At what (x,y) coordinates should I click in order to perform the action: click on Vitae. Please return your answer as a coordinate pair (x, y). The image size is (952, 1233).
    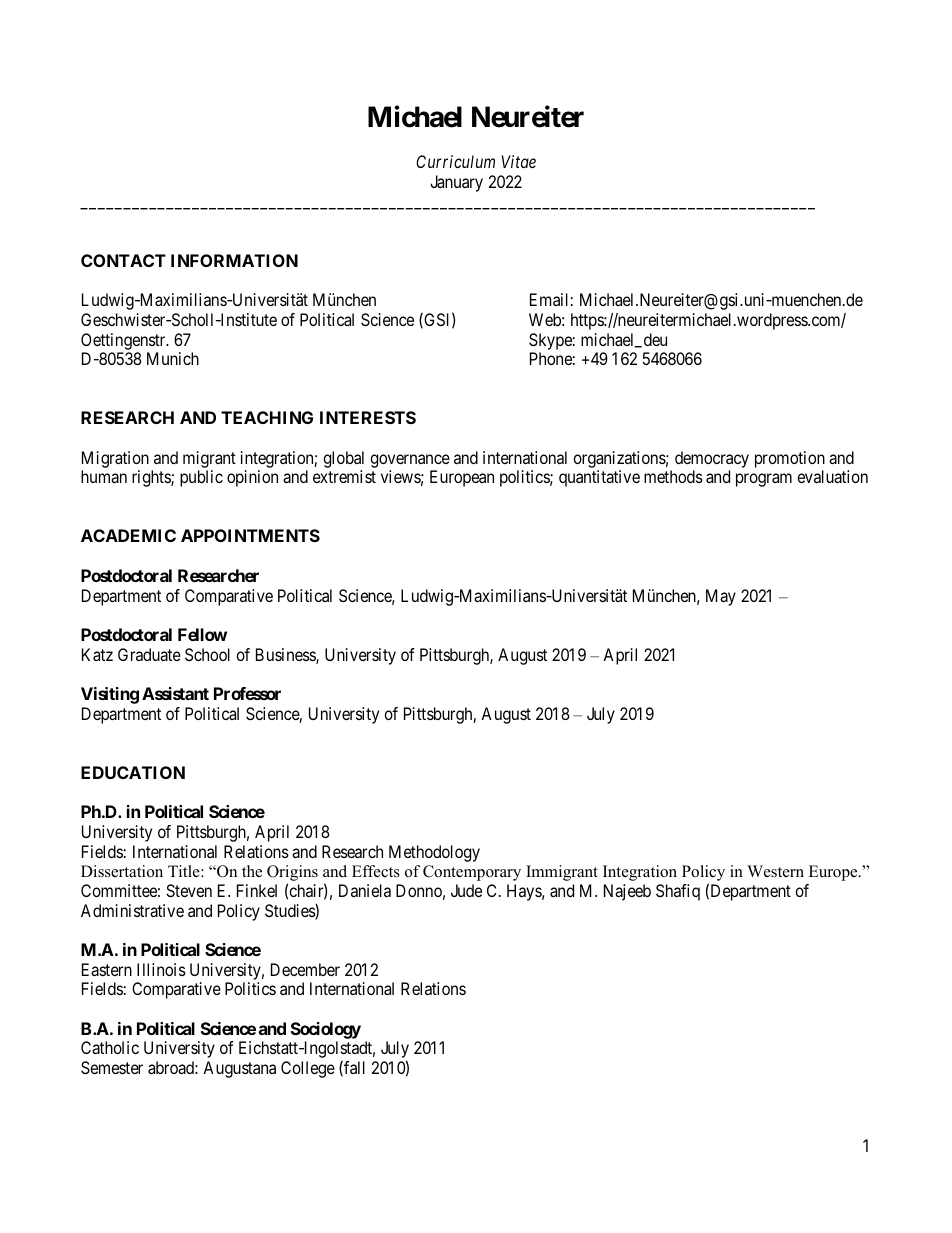
    Looking at the image, I should click on (519, 161).
